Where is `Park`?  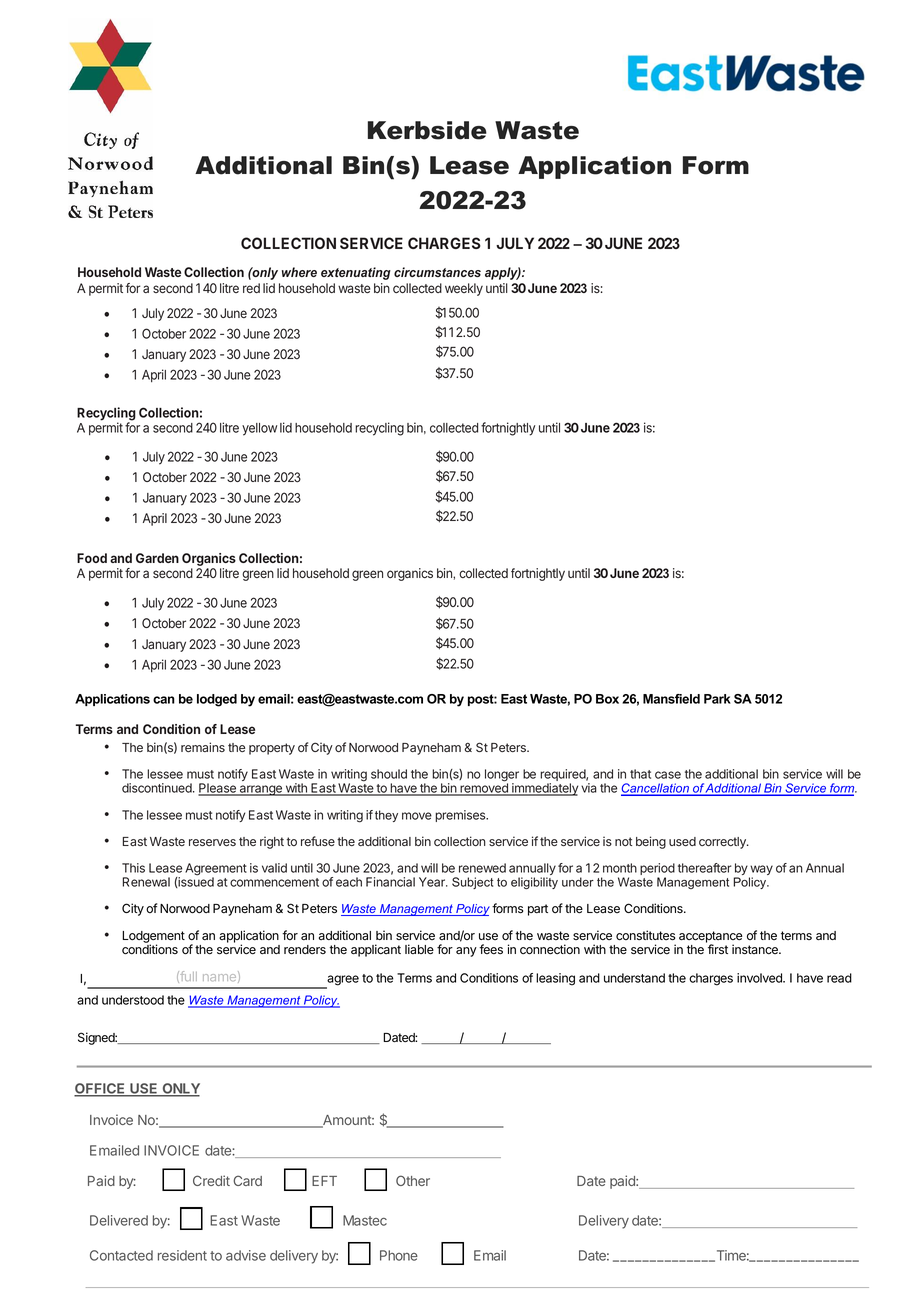
Park is located at coordinates (717, 699).
